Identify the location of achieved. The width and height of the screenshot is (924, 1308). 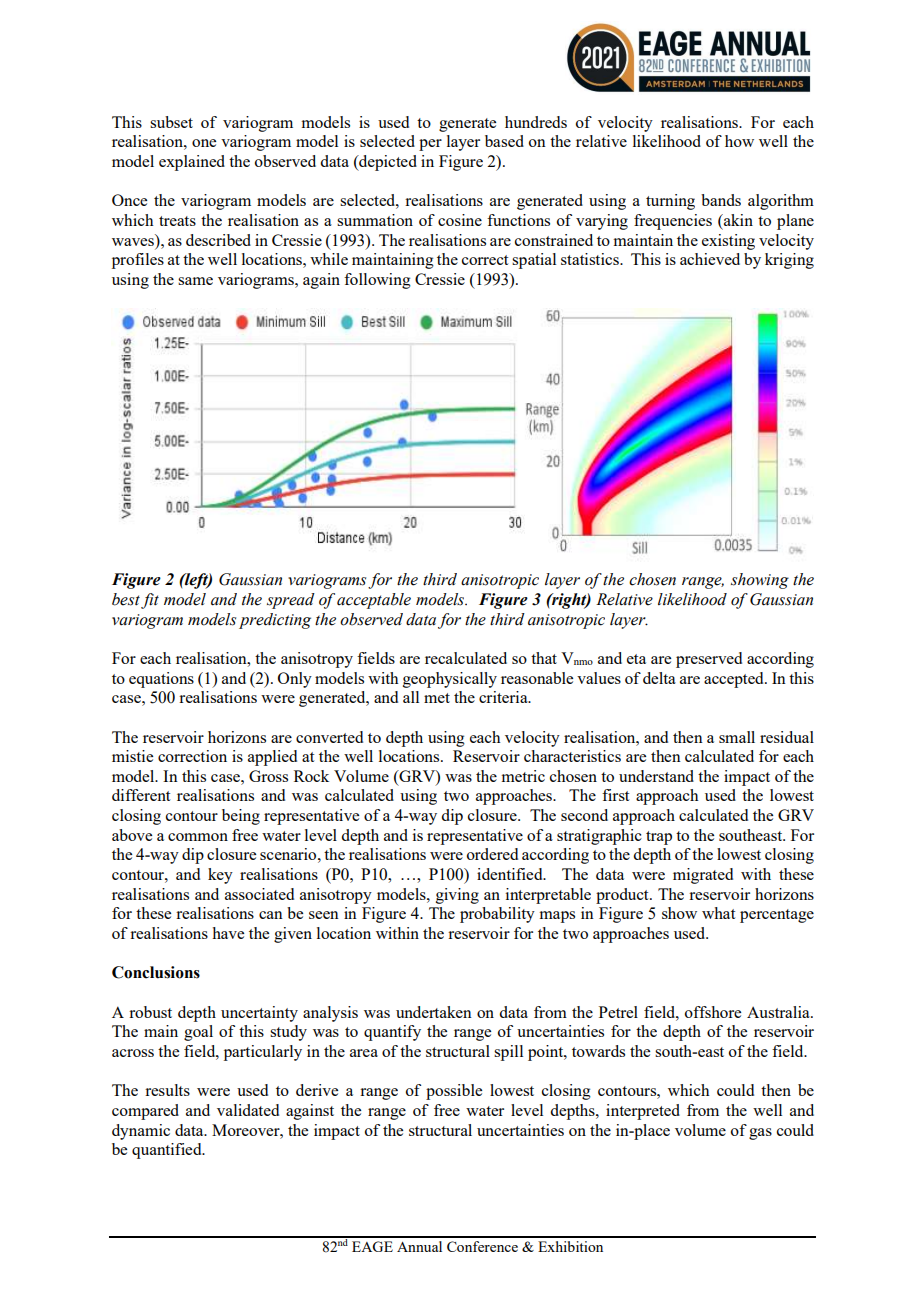
(710, 259).
